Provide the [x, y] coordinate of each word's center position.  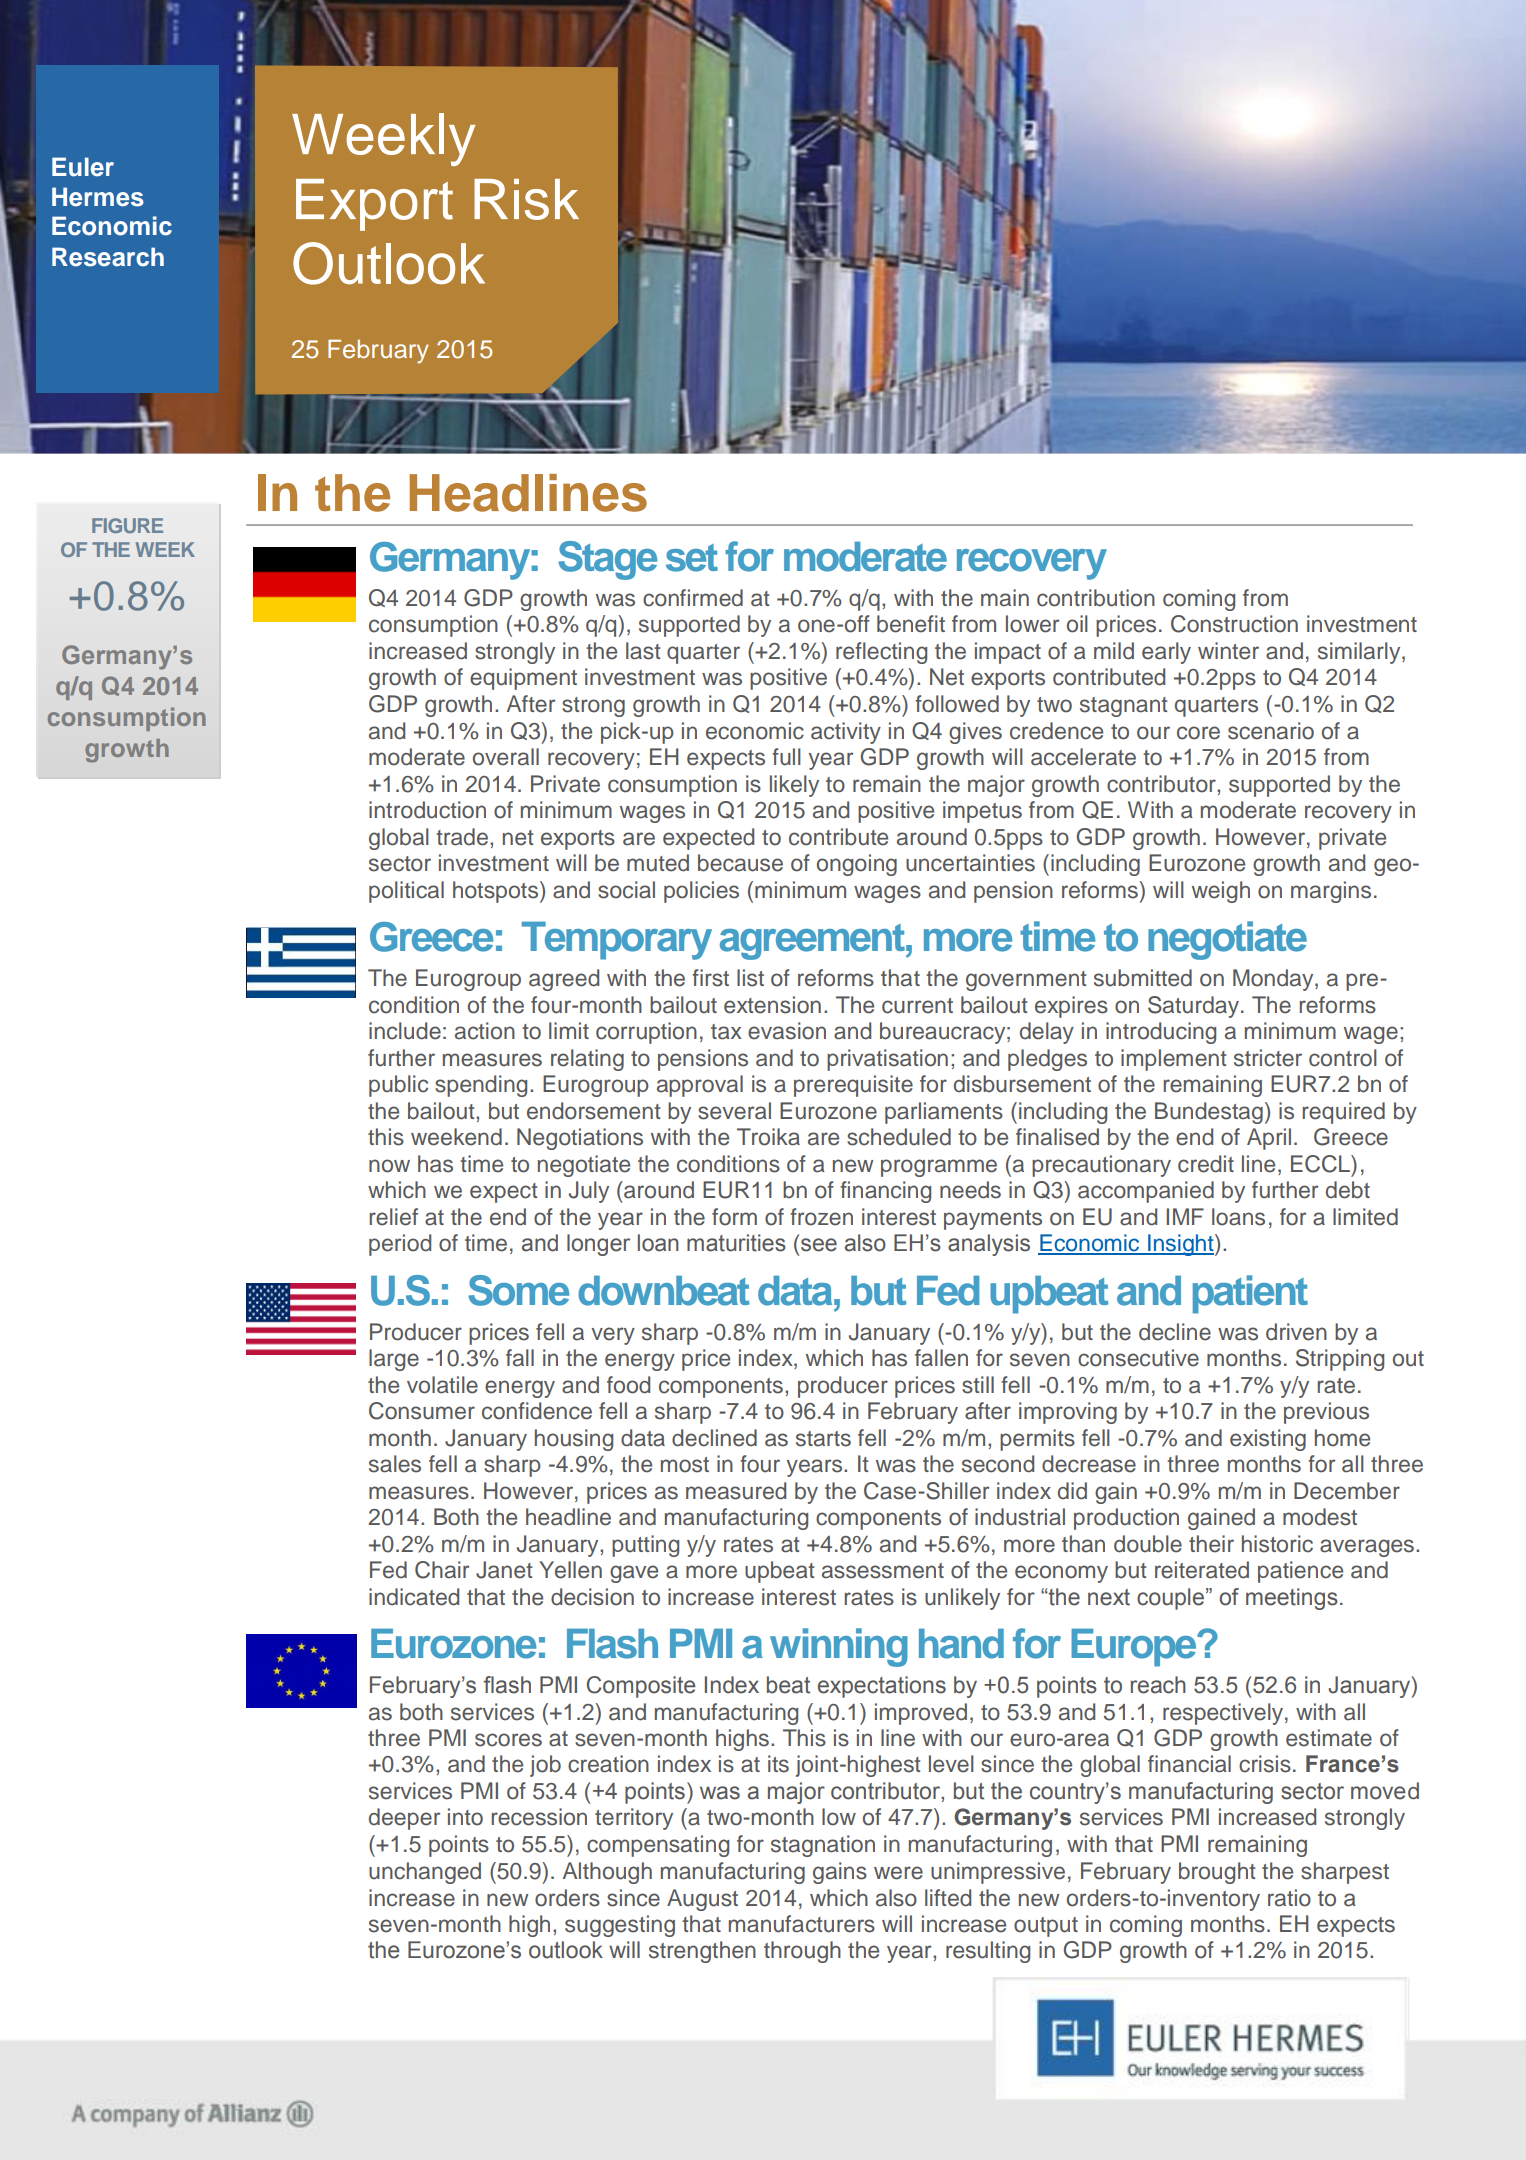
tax [726, 1032]
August [702, 1900]
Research [108, 257]
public [398, 1086]
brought [1217, 1873]
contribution [1096, 598]
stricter [1268, 1058]
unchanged [425, 1873]
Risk [526, 199]
